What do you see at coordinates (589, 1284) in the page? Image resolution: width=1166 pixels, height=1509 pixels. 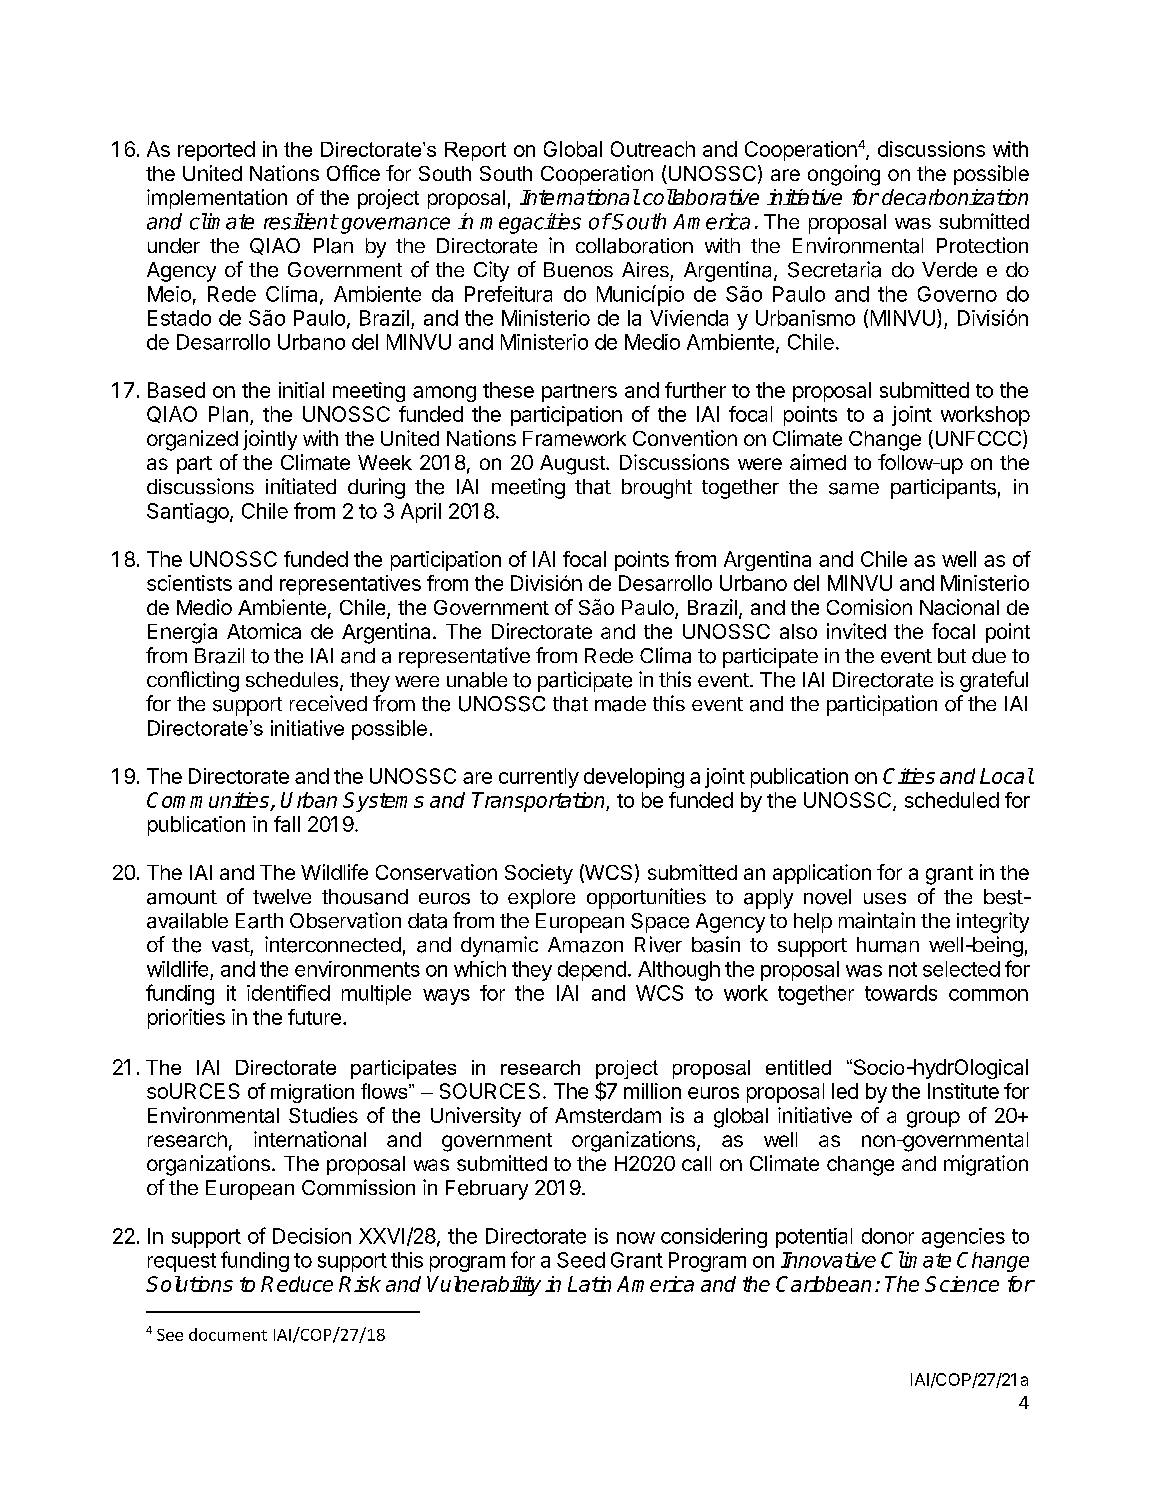 I see `Latin` at bounding box center [589, 1284].
